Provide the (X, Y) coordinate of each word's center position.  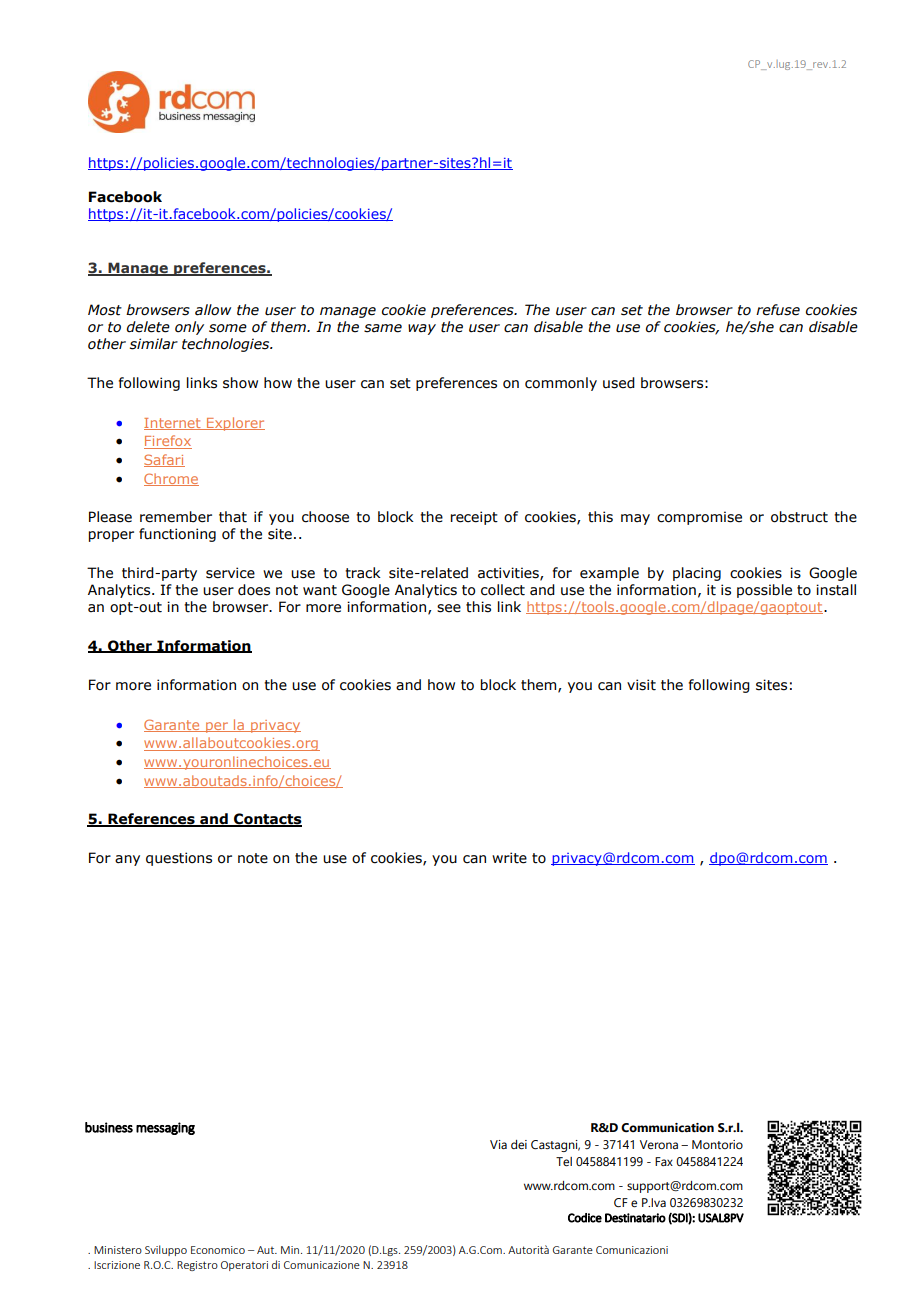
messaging (165, 1128)
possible (764, 591)
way (422, 329)
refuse (778, 310)
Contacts (267, 820)
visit (641, 685)
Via (498, 1144)
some (228, 328)
